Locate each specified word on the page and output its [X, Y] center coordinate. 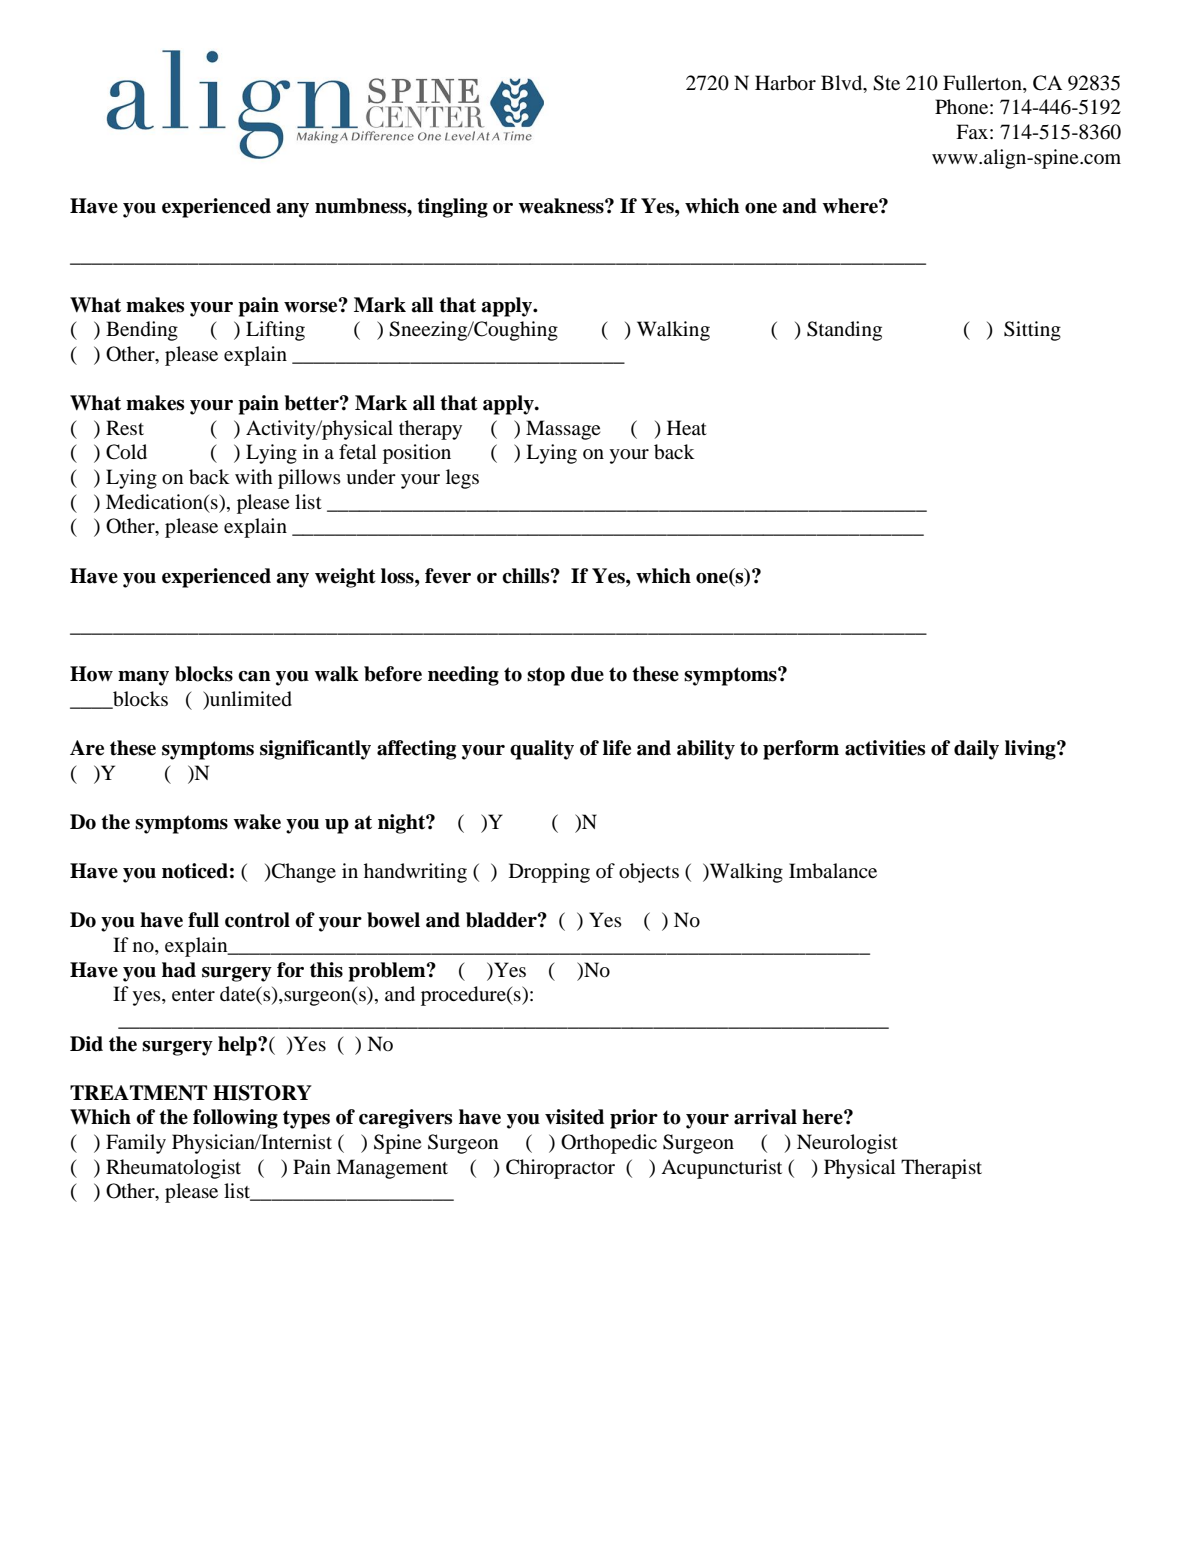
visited [574, 1117]
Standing [844, 331]
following [235, 1119]
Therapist [941, 1169]
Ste [886, 83]
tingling [452, 208]
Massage [563, 430]
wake [257, 822]
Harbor [785, 83]
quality [542, 750]
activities [885, 748]
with [254, 476]
